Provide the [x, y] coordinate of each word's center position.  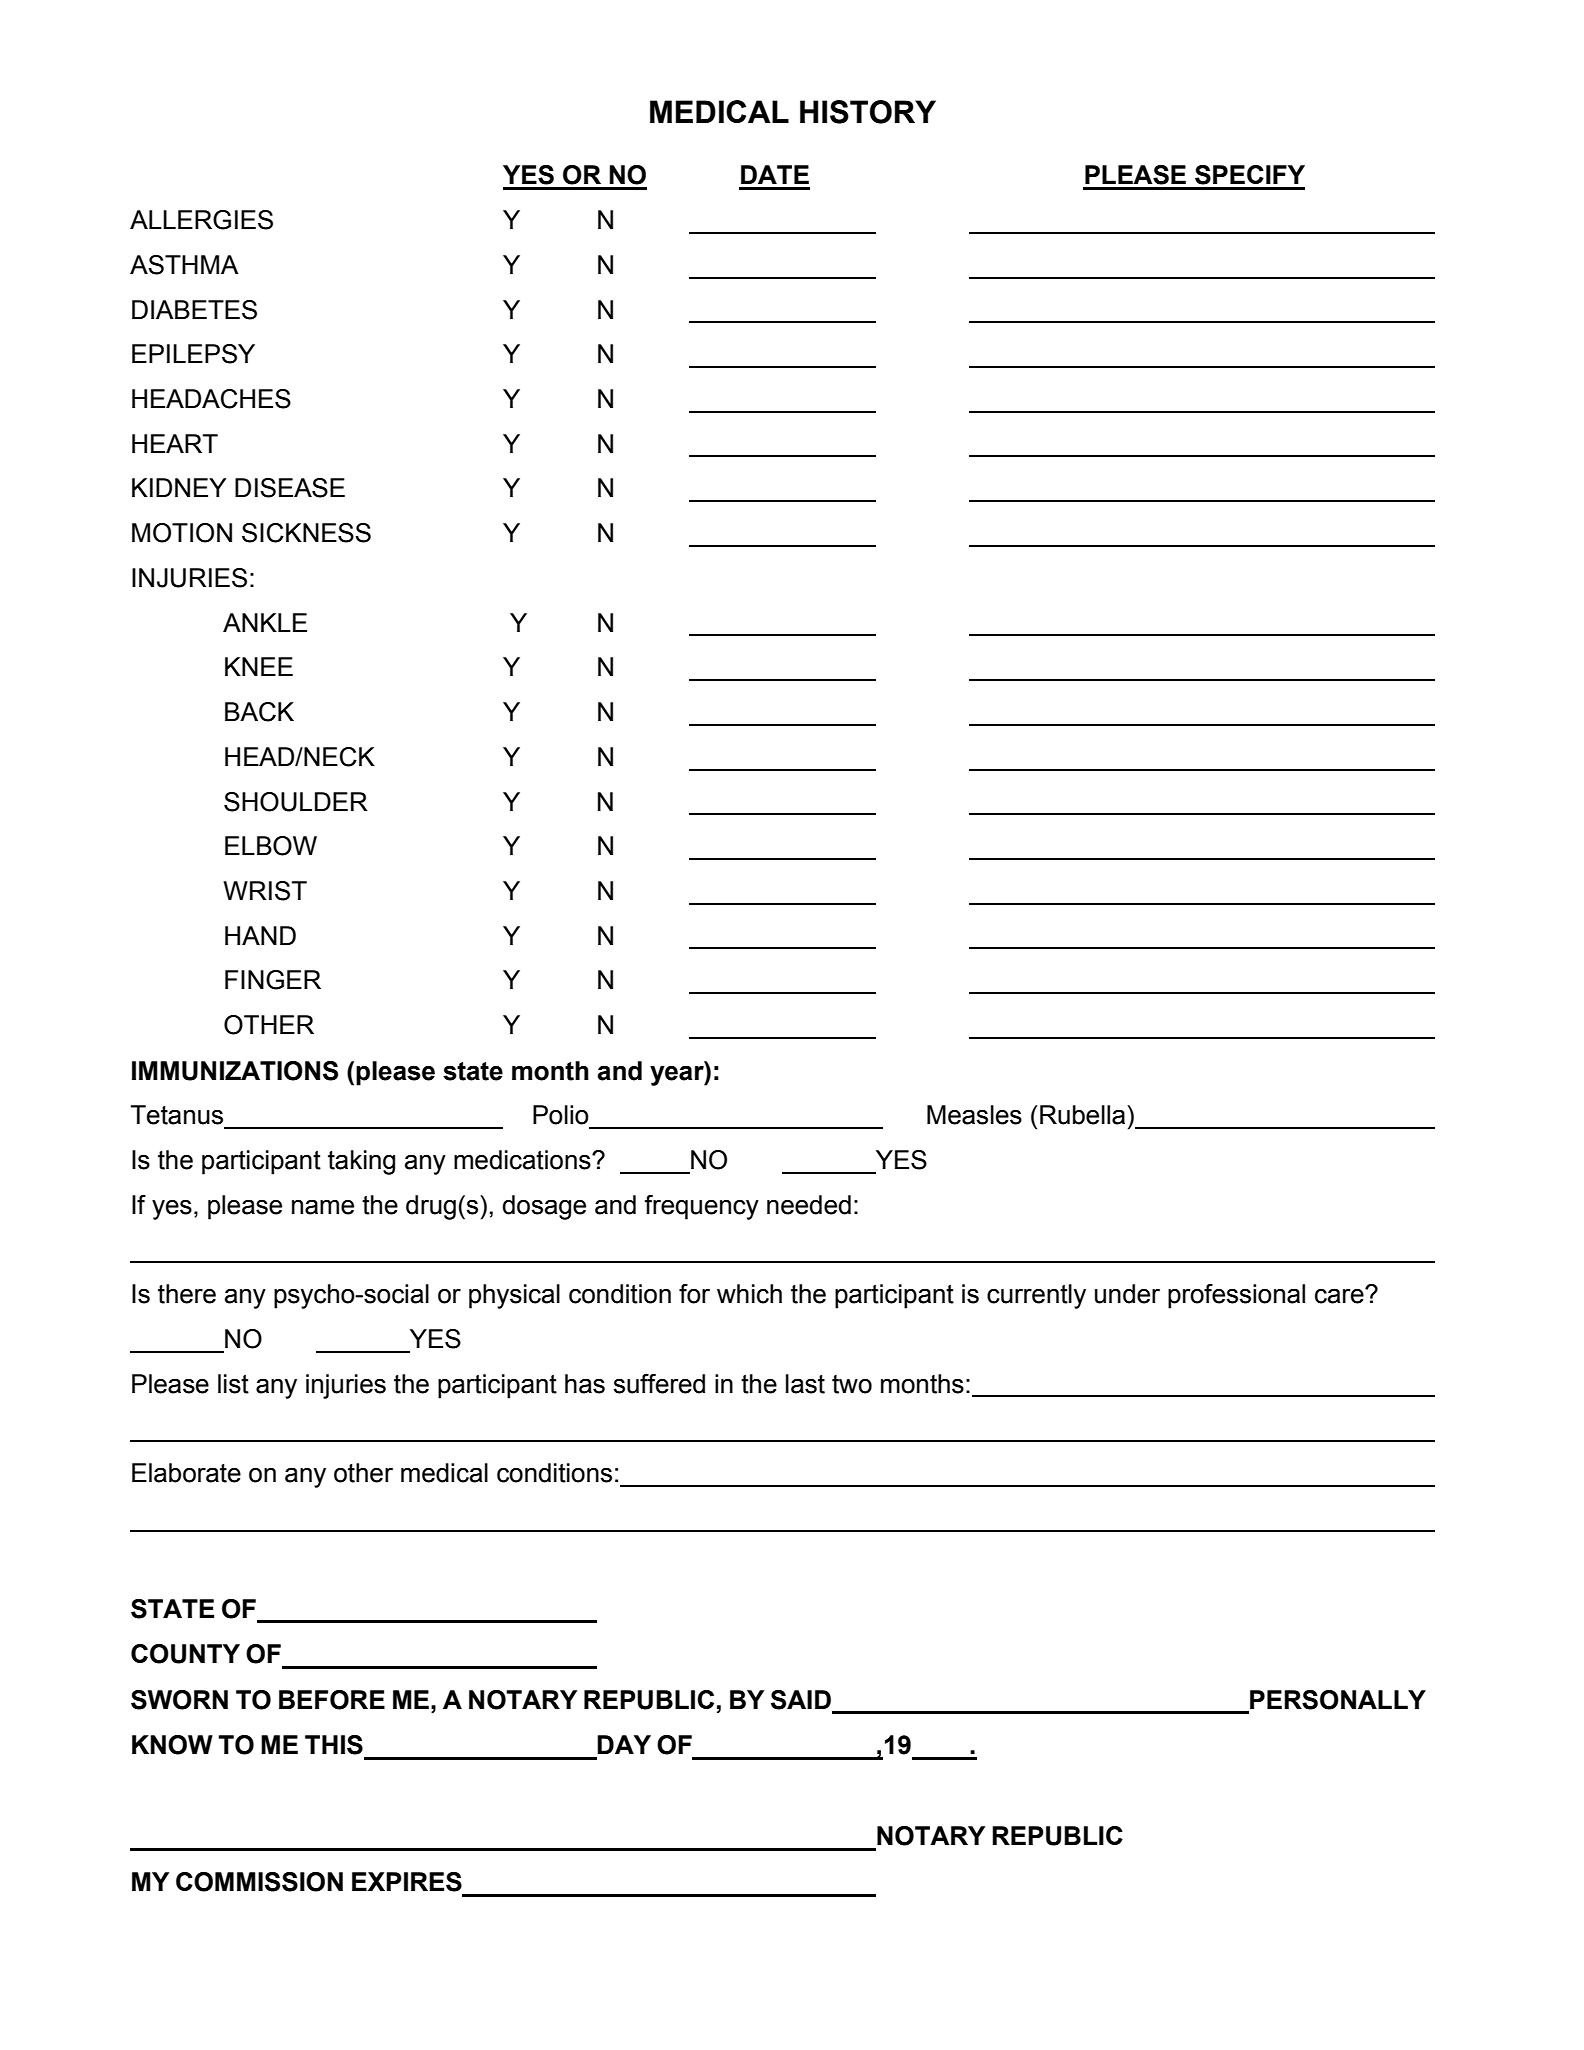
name [323, 1207]
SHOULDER [296, 802]
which [749, 1294]
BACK [259, 712]
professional [1236, 1296]
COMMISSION [259, 1882]
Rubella [1084, 1115]
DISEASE [290, 488]
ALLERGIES [201, 220]
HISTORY [868, 112]
